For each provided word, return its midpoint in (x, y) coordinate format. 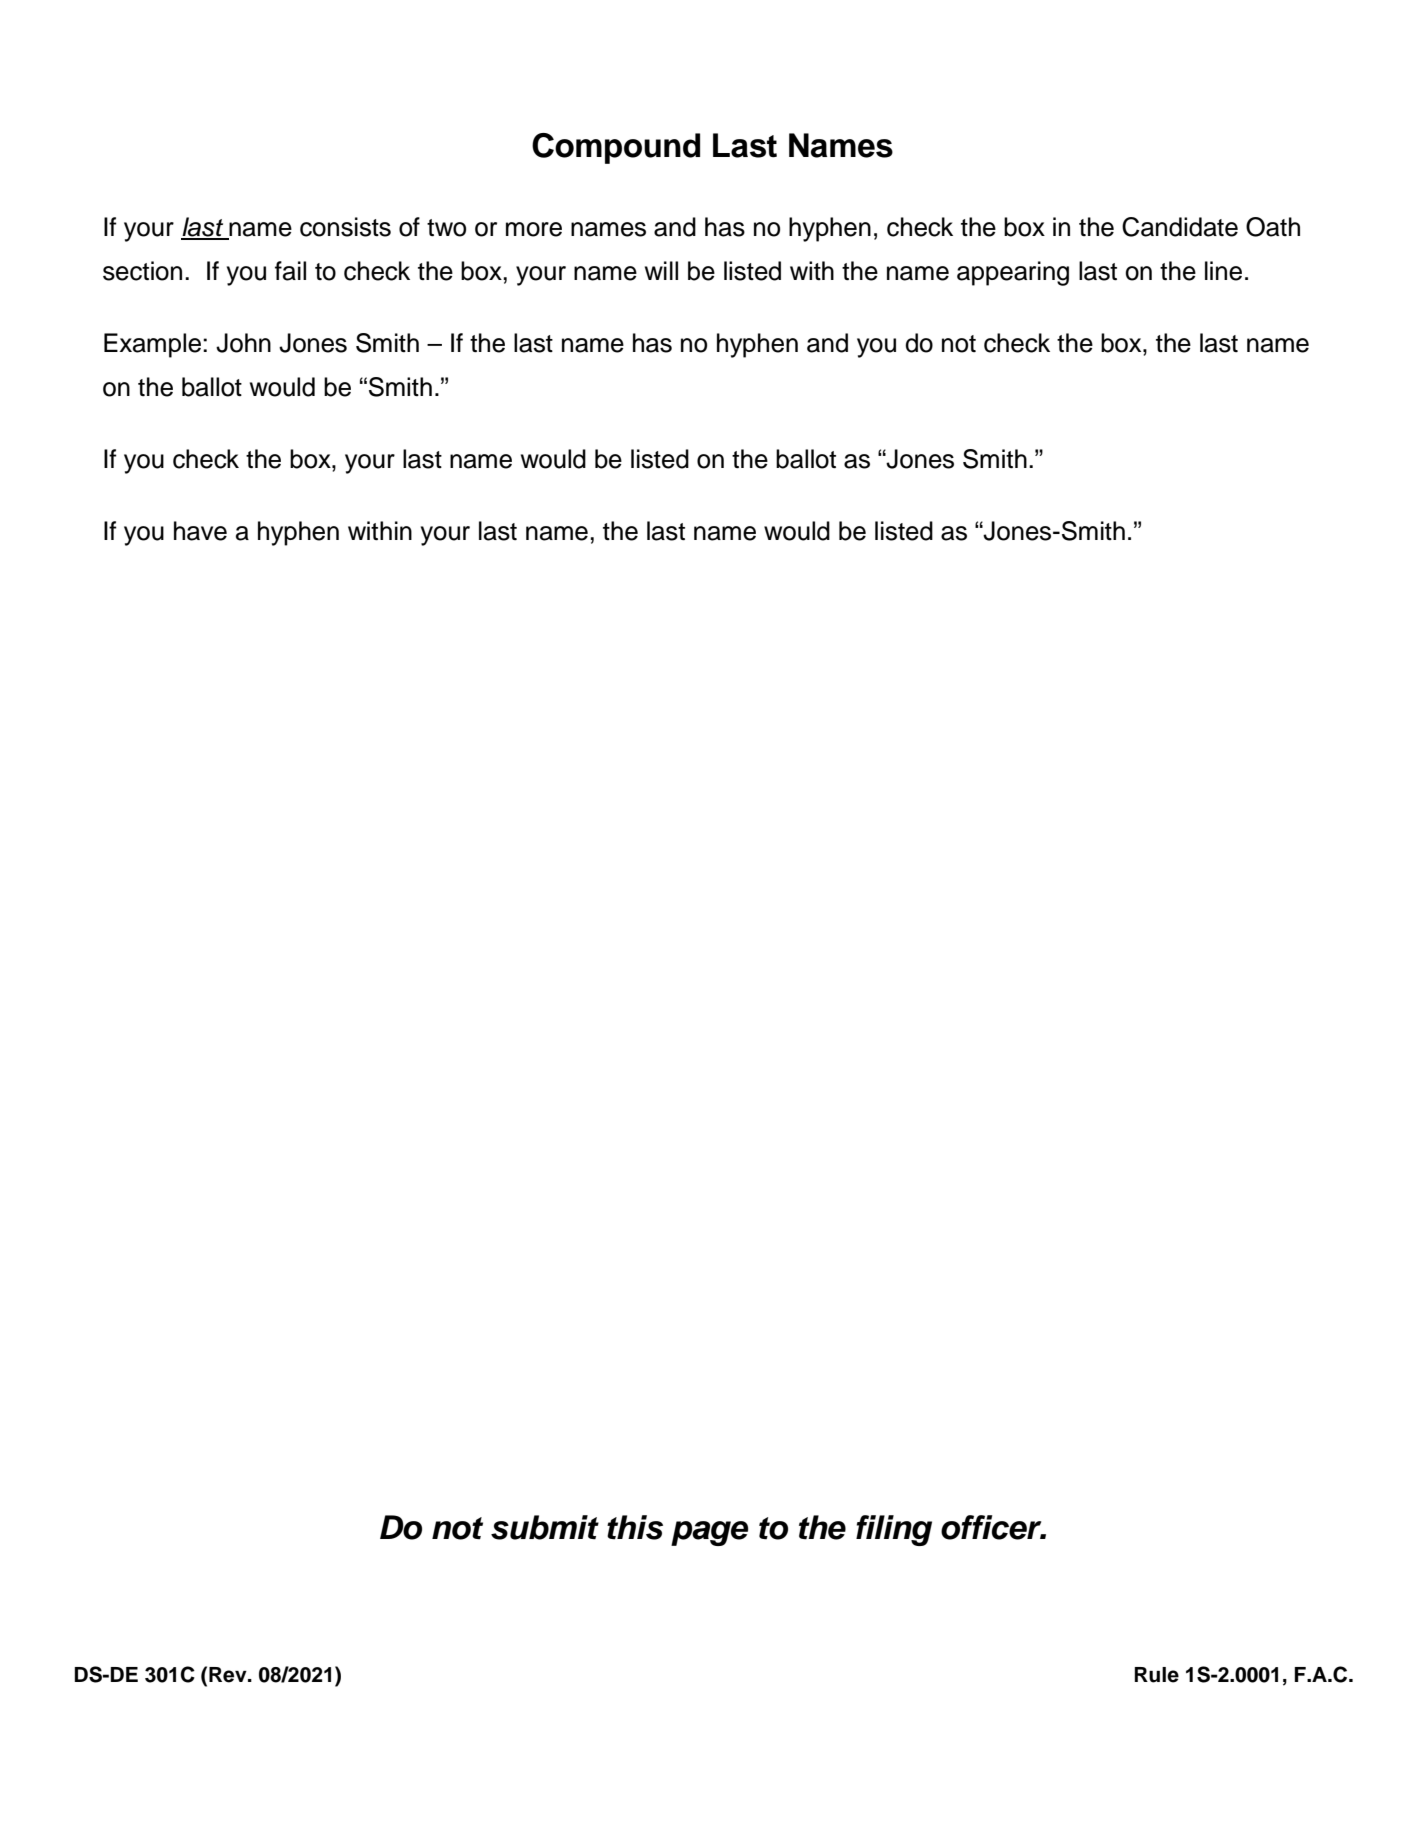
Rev (229, 1675)
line (1223, 271)
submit (545, 1527)
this (635, 1527)
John (243, 343)
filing (894, 1530)
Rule (1156, 1675)
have (200, 531)
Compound (616, 148)
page (709, 1533)
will (661, 270)
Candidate (1180, 227)
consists (345, 227)
